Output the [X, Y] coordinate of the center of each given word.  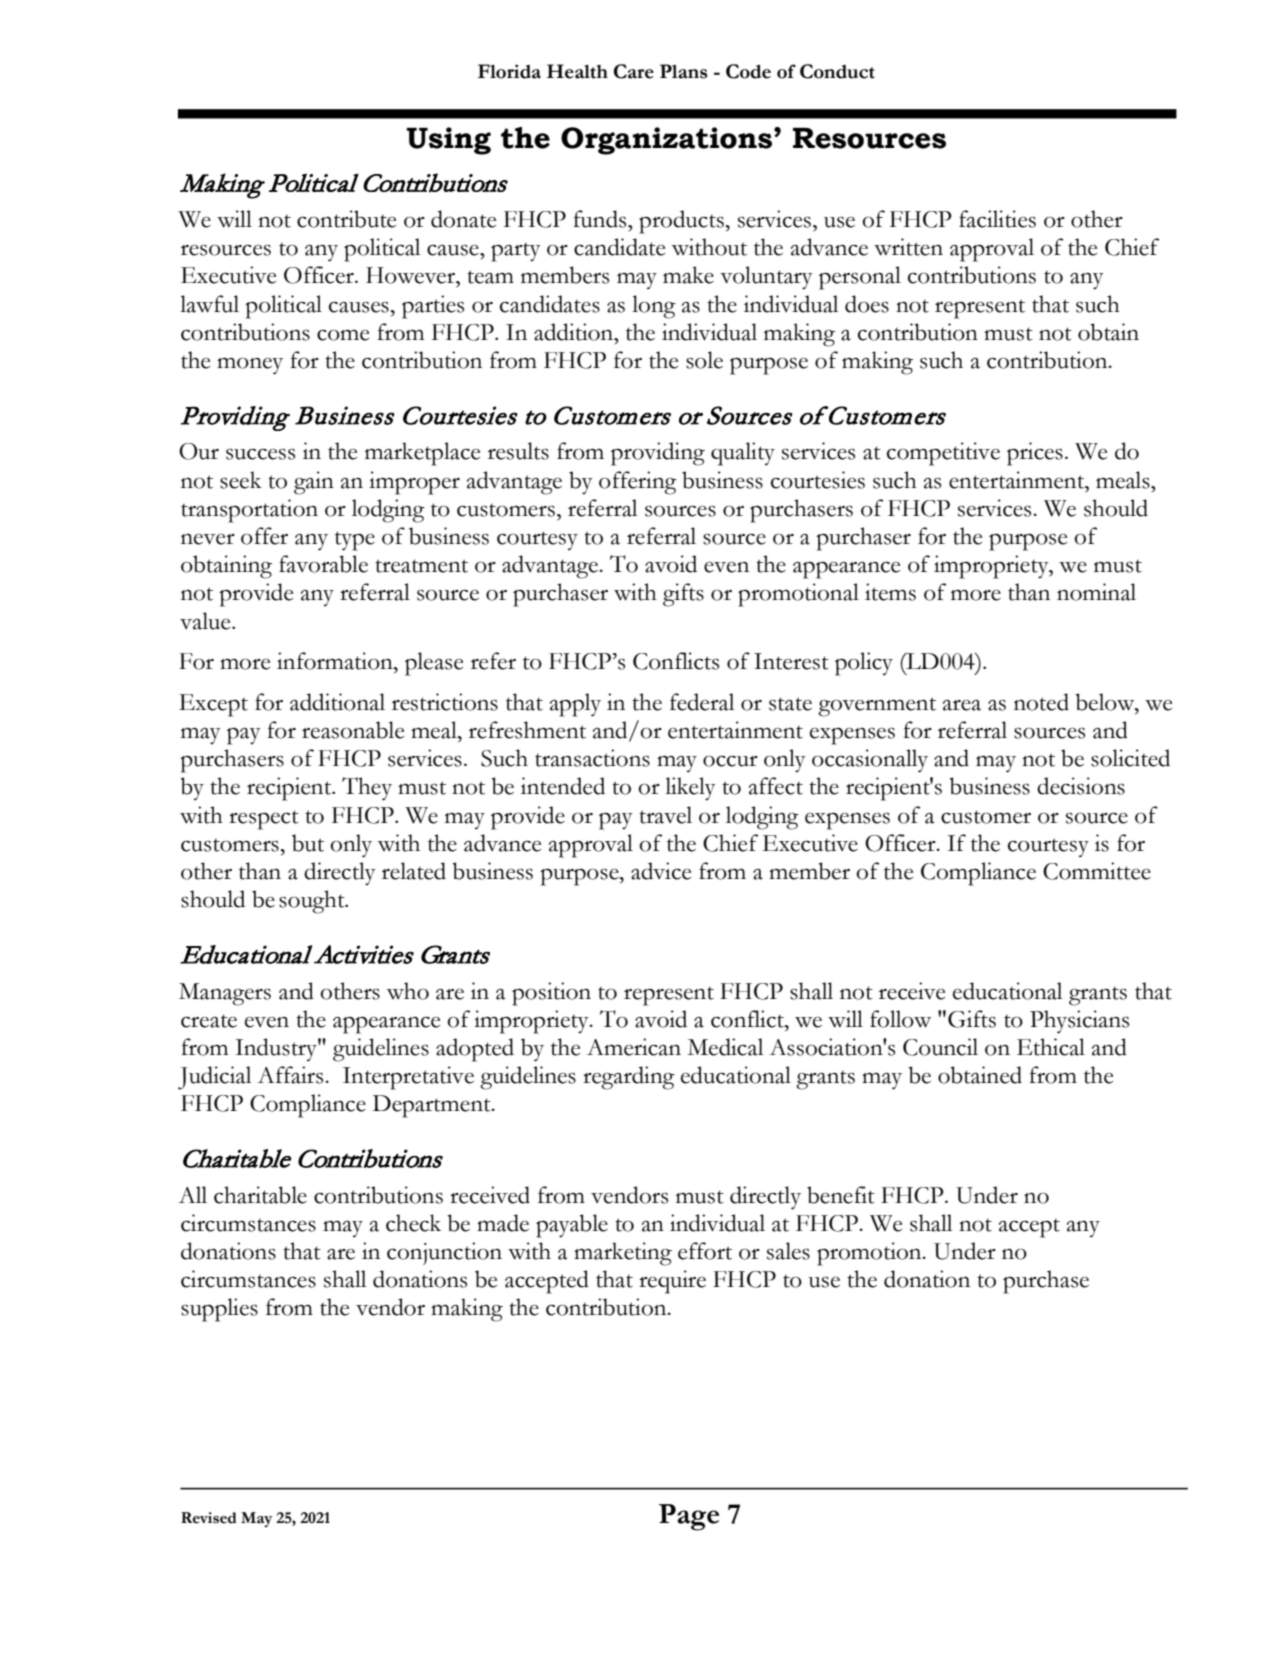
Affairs [291, 1075]
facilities [997, 219]
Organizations [668, 141]
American [634, 1047]
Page [689, 1517]
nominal [1096, 592]
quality [743, 454]
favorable [323, 564]
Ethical [1051, 1047]
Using [448, 141]
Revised [209, 1518]
